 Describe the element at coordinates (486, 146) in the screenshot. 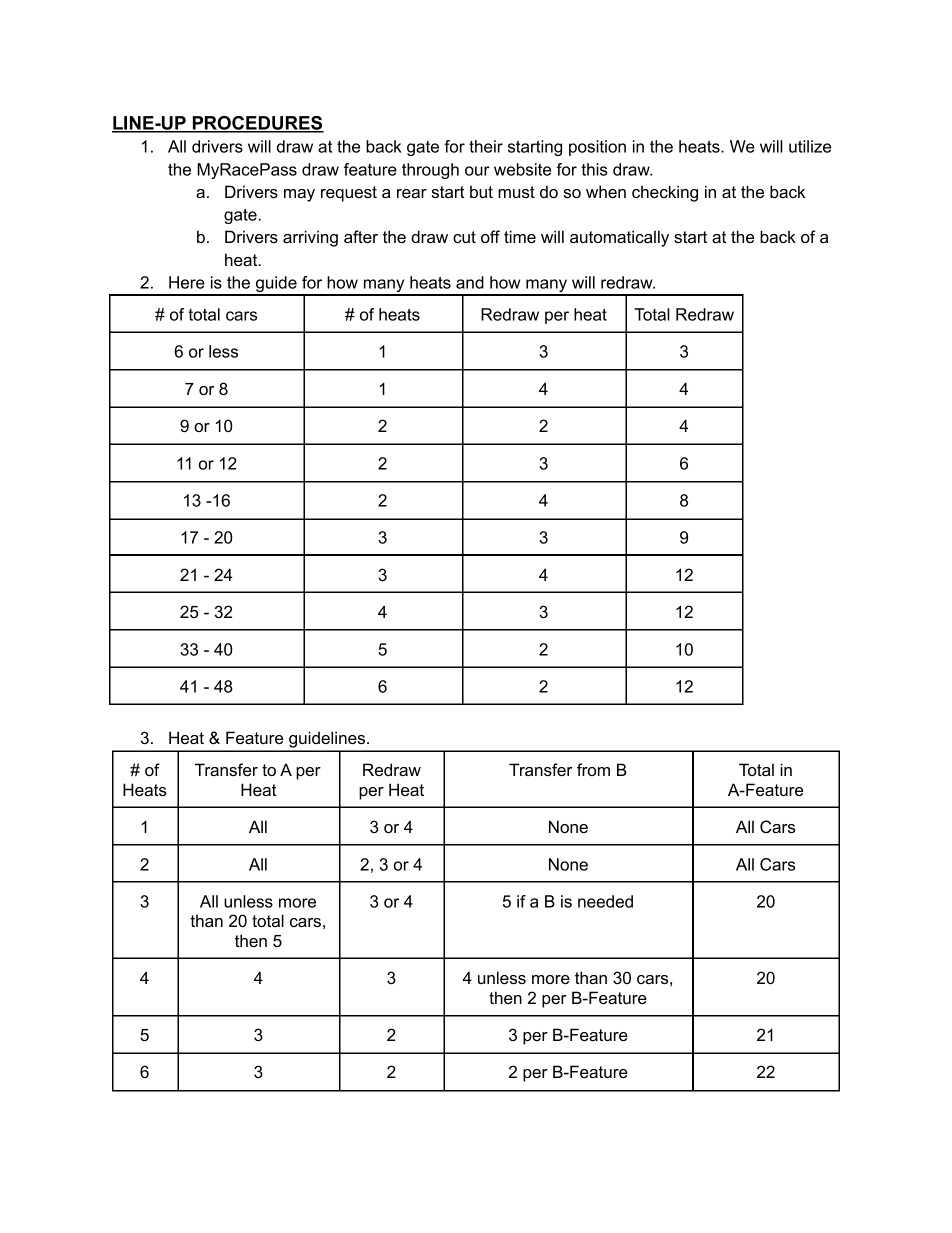

I see `their` at that location.
